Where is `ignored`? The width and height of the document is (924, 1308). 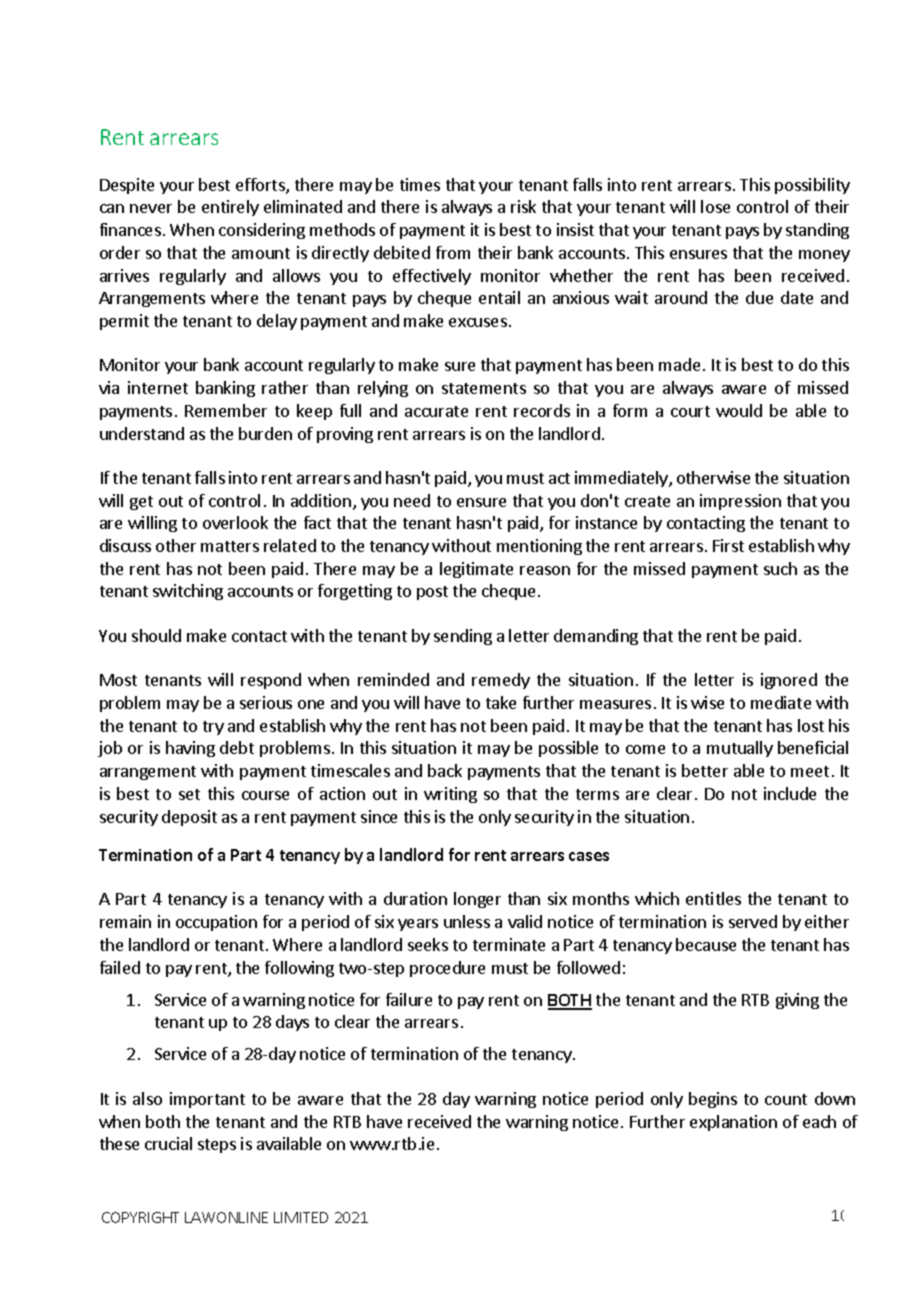
ignored is located at coordinates (789, 681).
